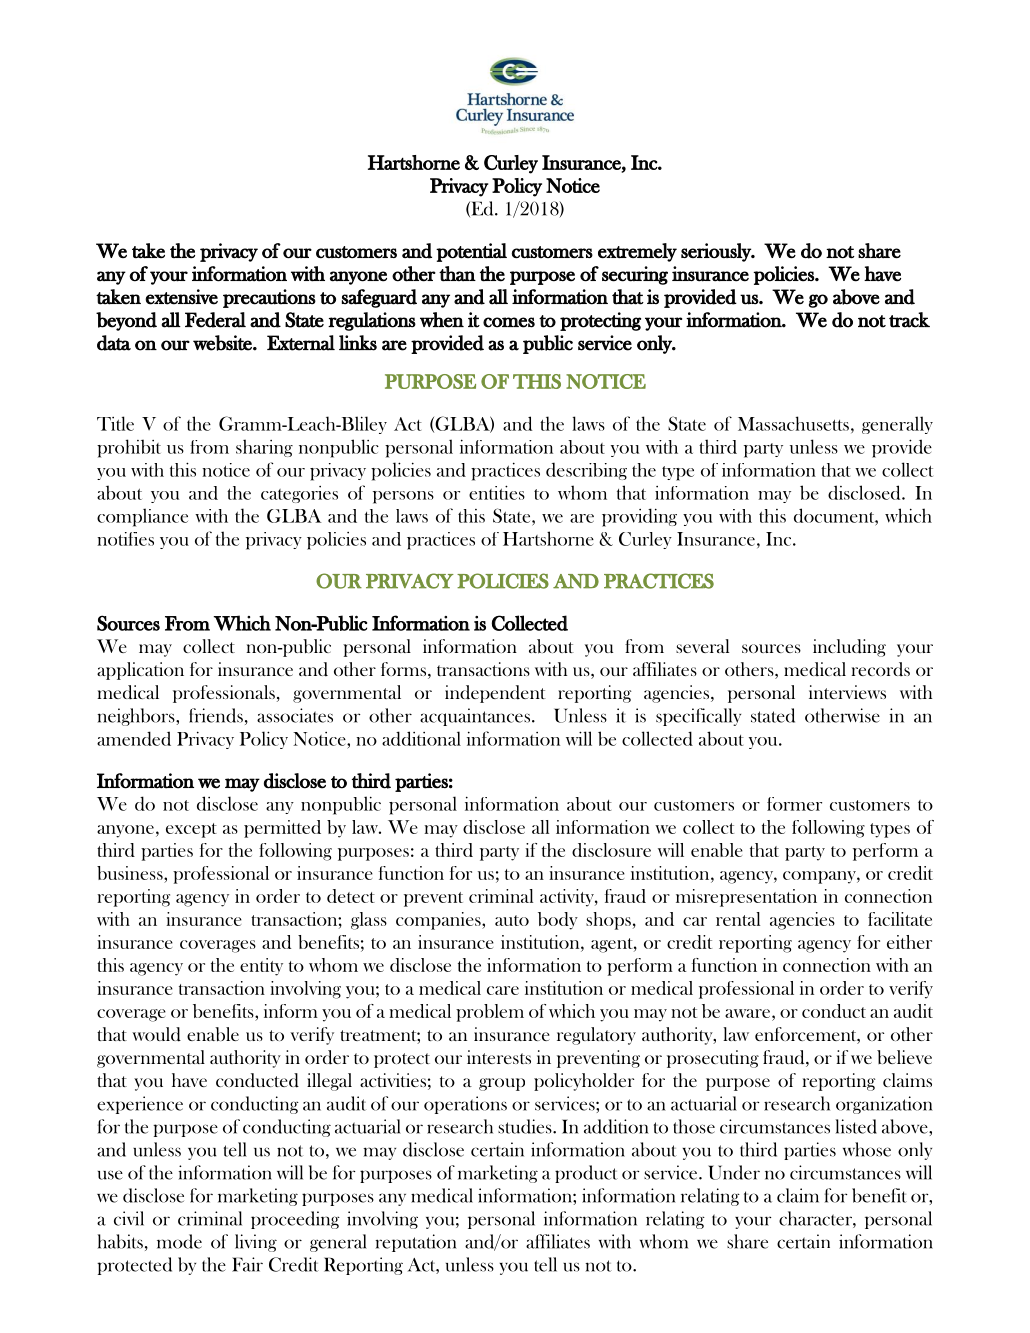 The image size is (1030, 1333). Describe the element at coordinates (495, 694) in the image. I see `independent` at that location.
